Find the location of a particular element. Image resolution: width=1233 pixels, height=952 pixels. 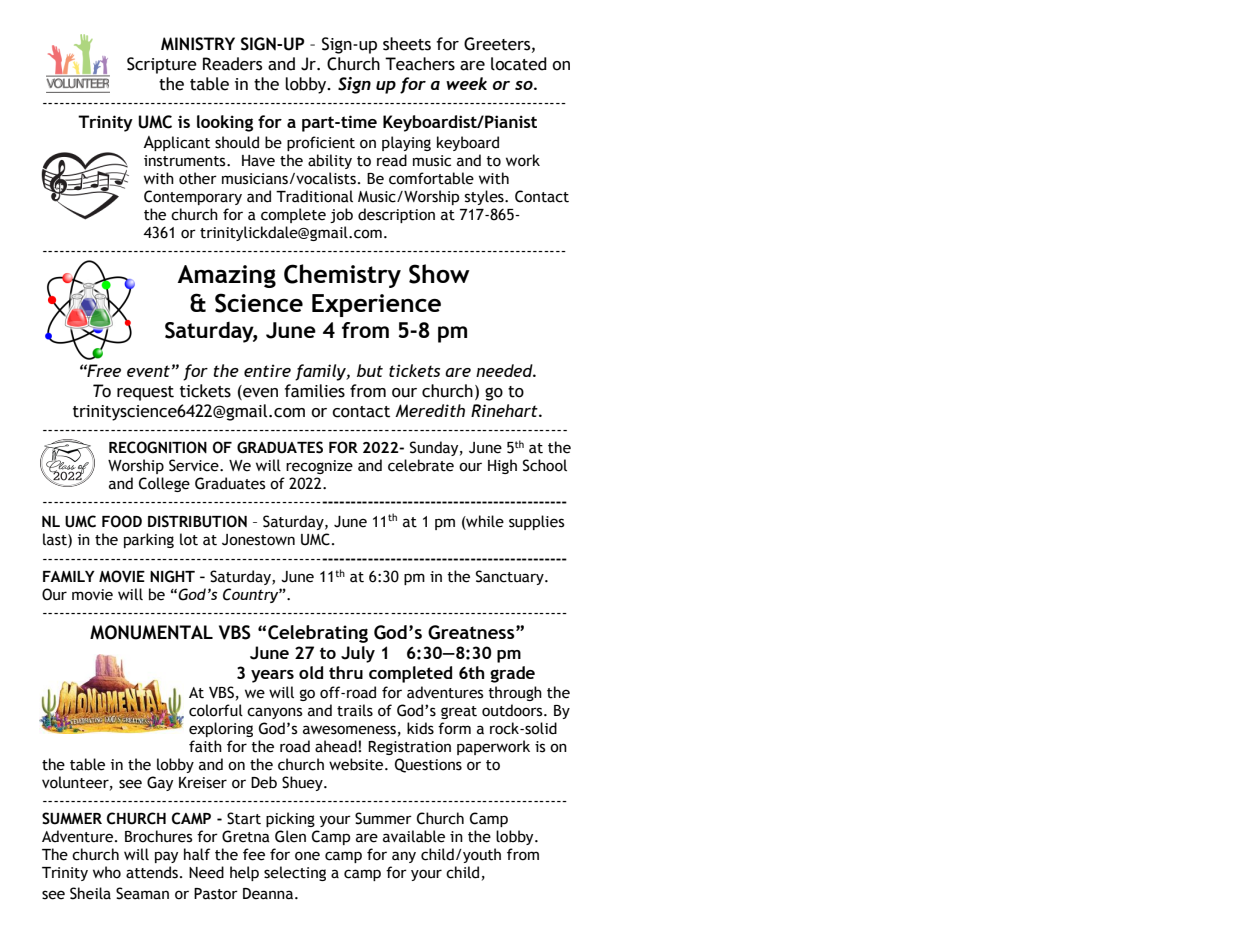

RECOGNITION is located at coordinates (158, 447).
